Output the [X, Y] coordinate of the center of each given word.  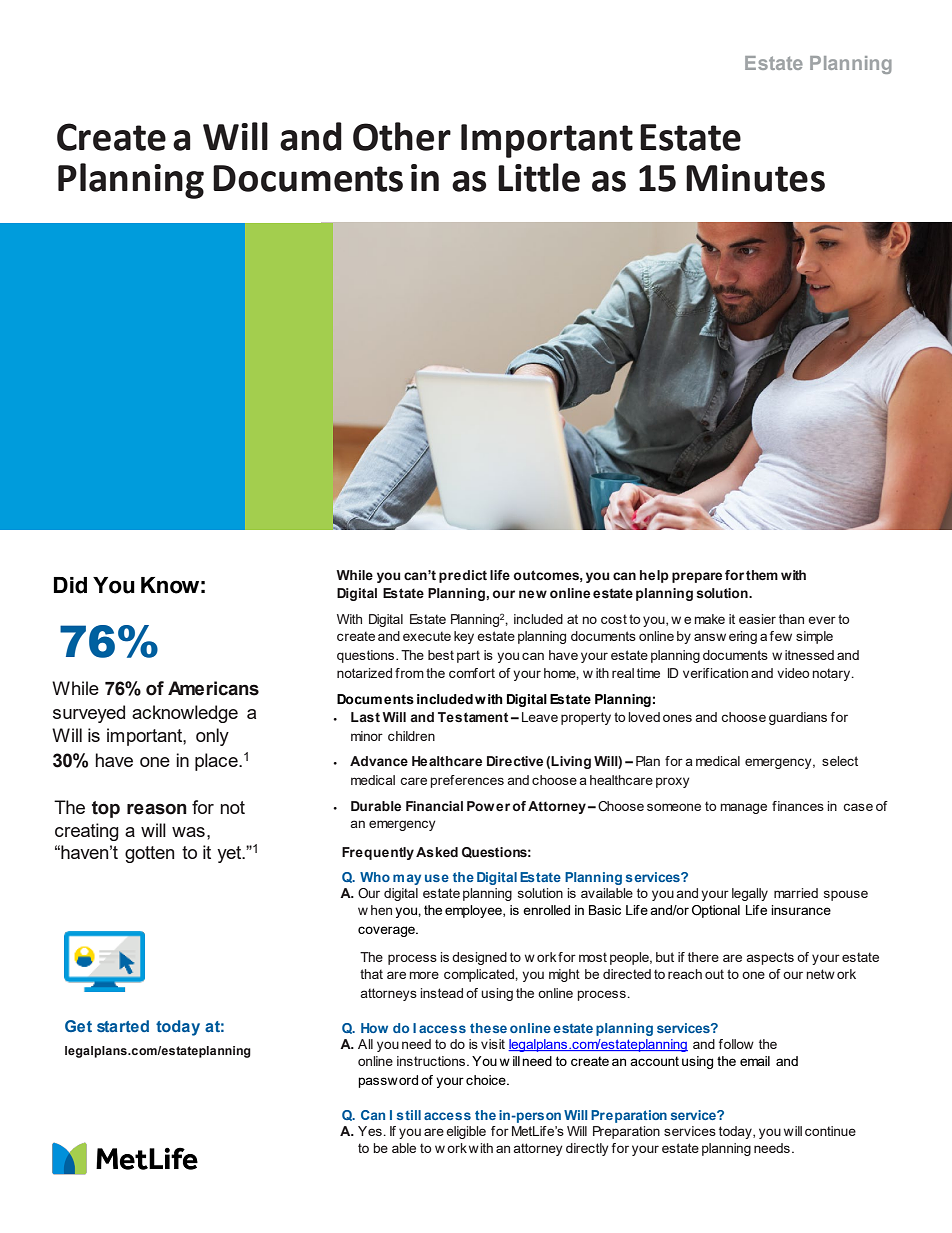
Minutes [755, 178]
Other [402, 136]
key [464, 637]
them [762, 575]
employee [474, 911]
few [781, 636]
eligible [466, 1132]
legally [750, 894]
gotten [149, 854]
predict [463, 576]
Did [70, 585]
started [123, 1026]
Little [539, 177]
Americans [213, 688]
